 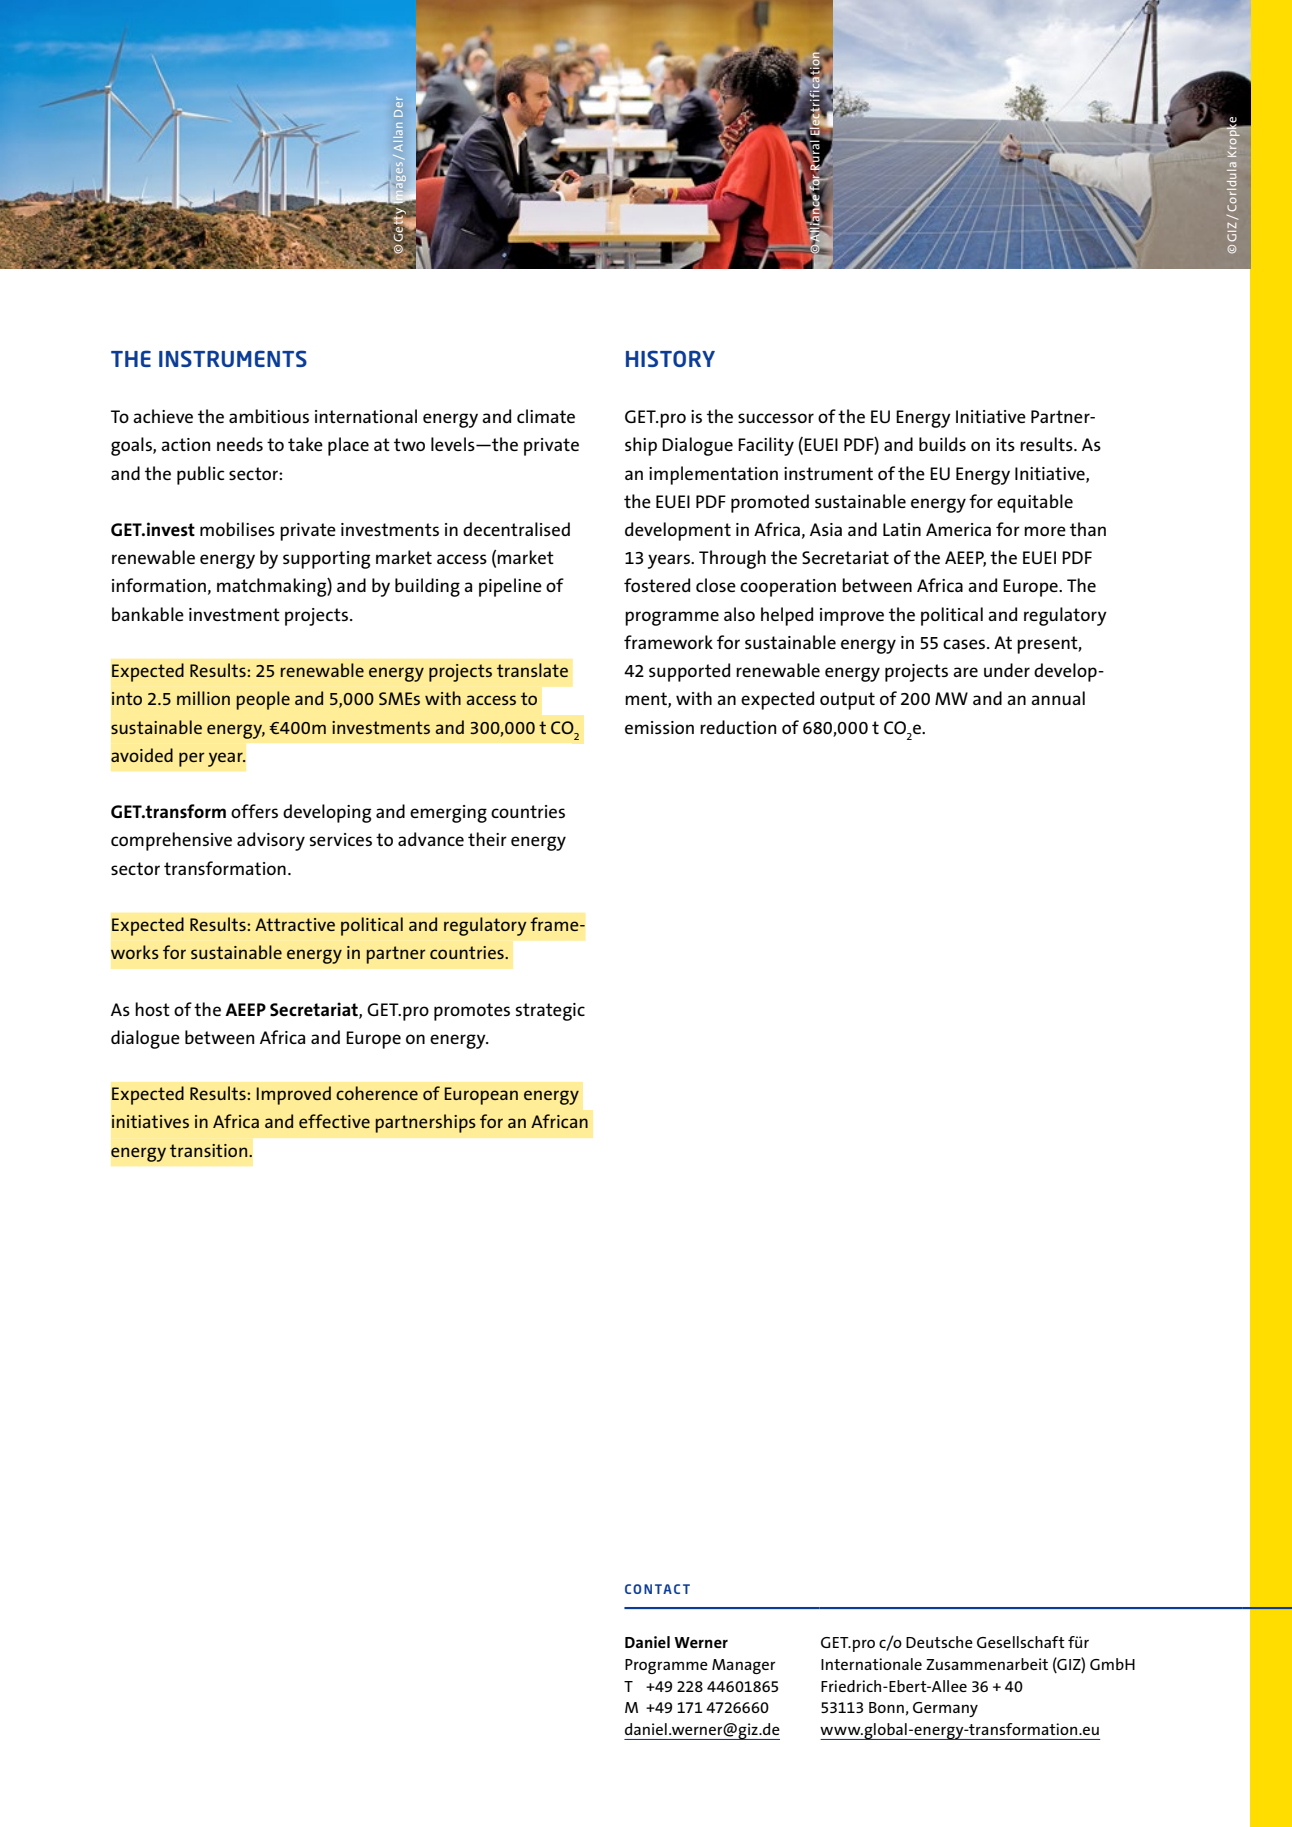 I want to click on annual, so click(x=1058, y=698).
